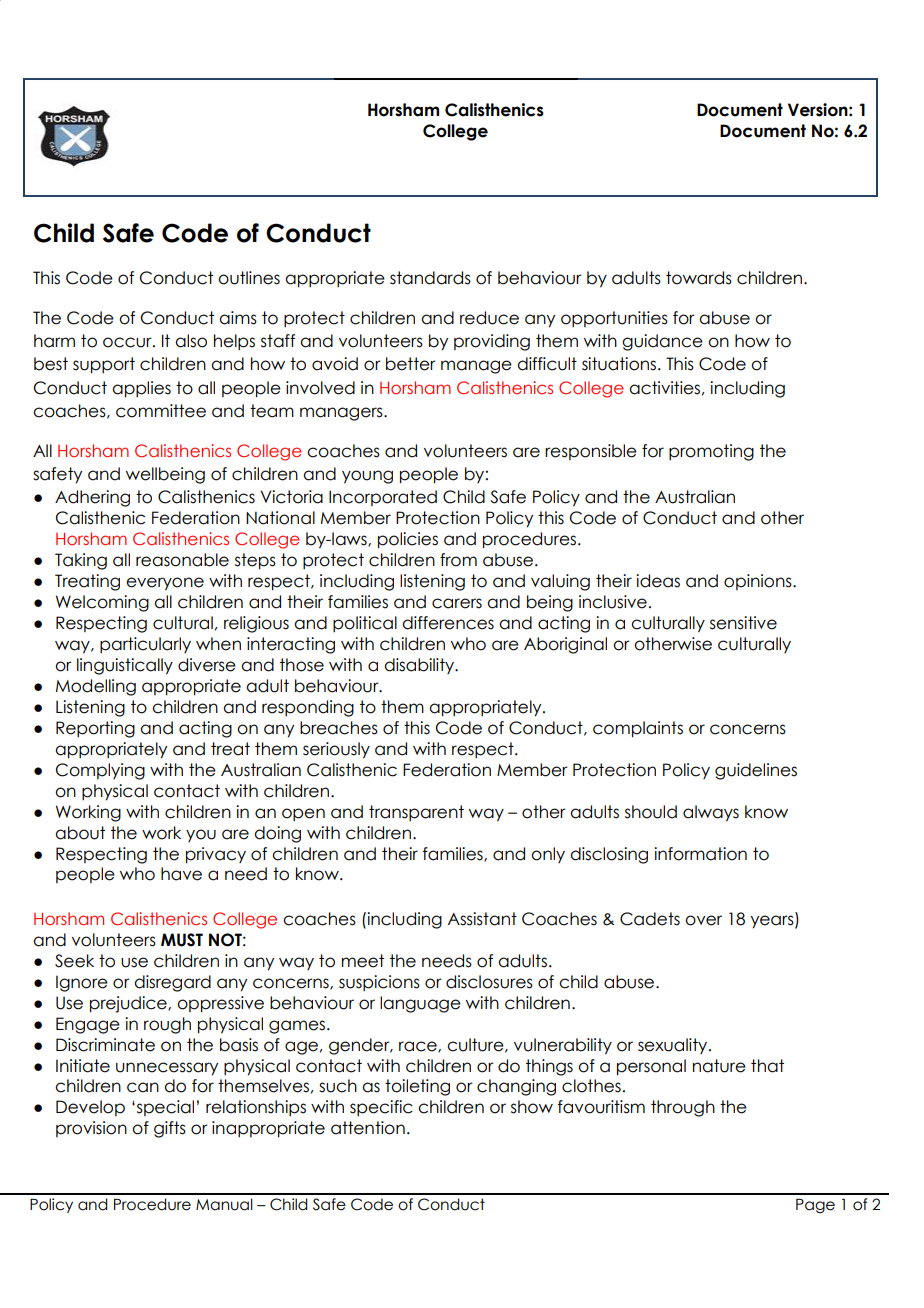  Describe the element at coordinates (699, 278) in the screenshot. I see `towards` at that location.
